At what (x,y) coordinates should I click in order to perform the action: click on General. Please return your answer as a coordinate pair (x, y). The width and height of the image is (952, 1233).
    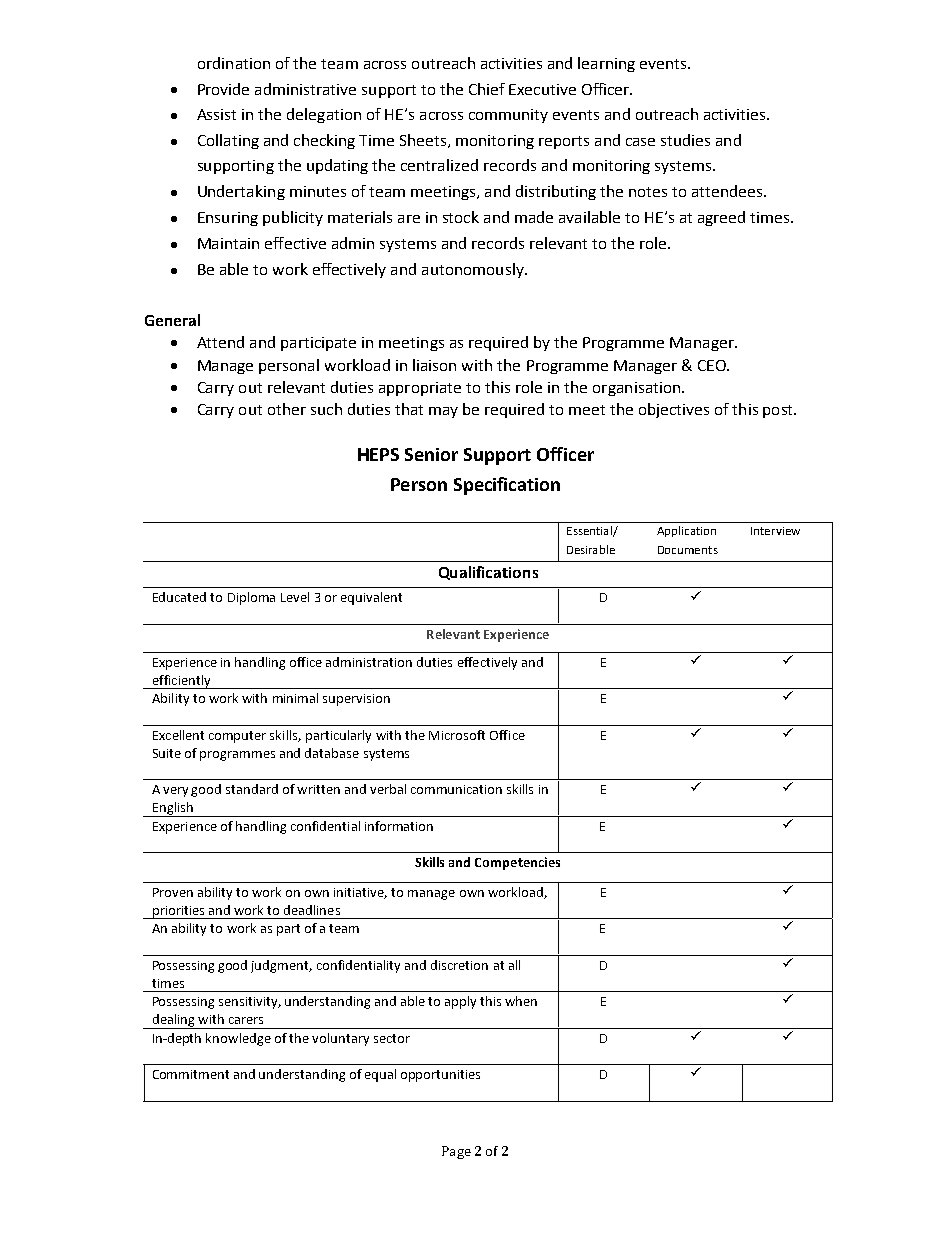
    Looking at the image, I should click on (172, 320).
